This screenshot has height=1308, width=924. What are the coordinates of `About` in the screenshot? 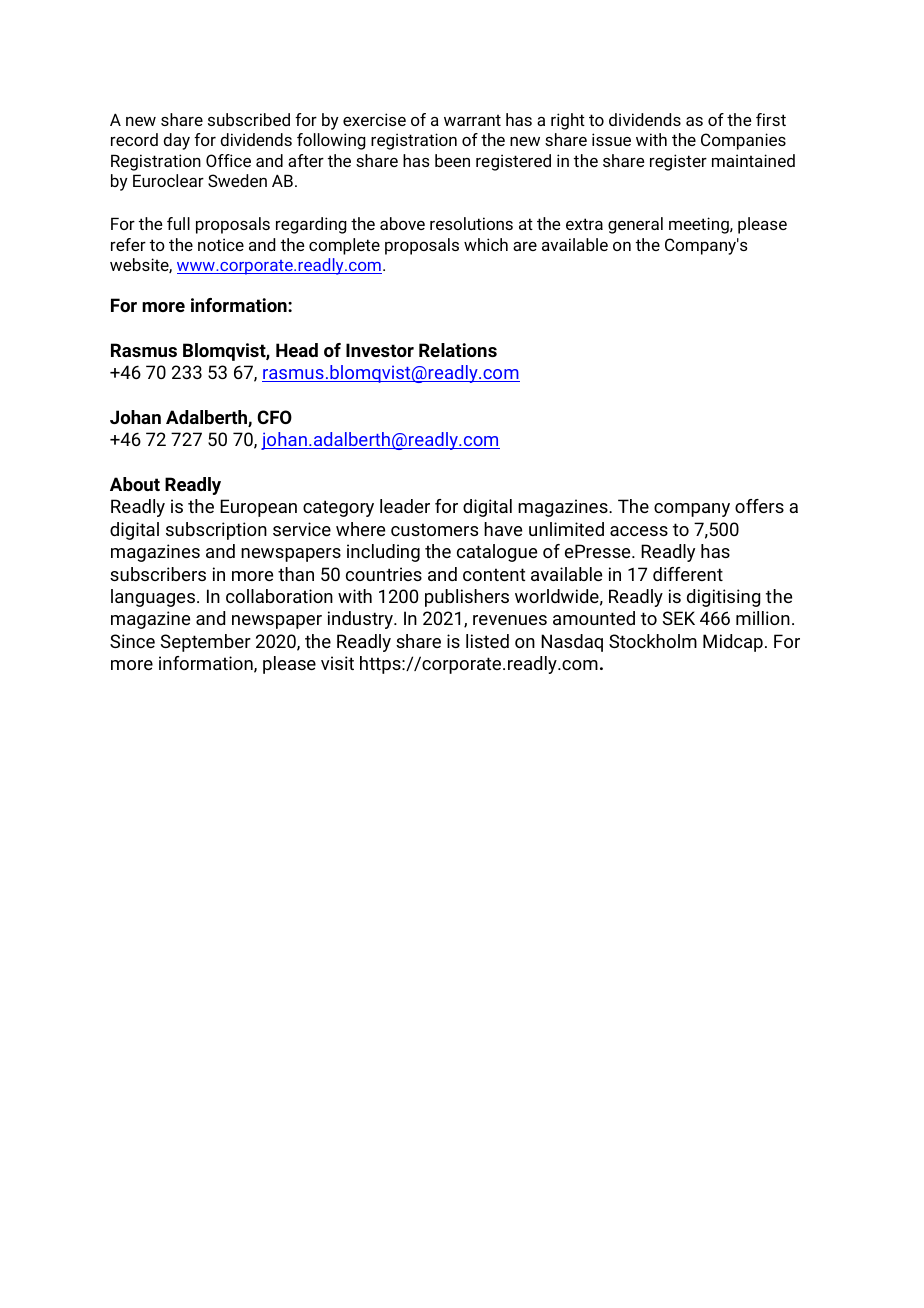 It's located at (135, 484).
